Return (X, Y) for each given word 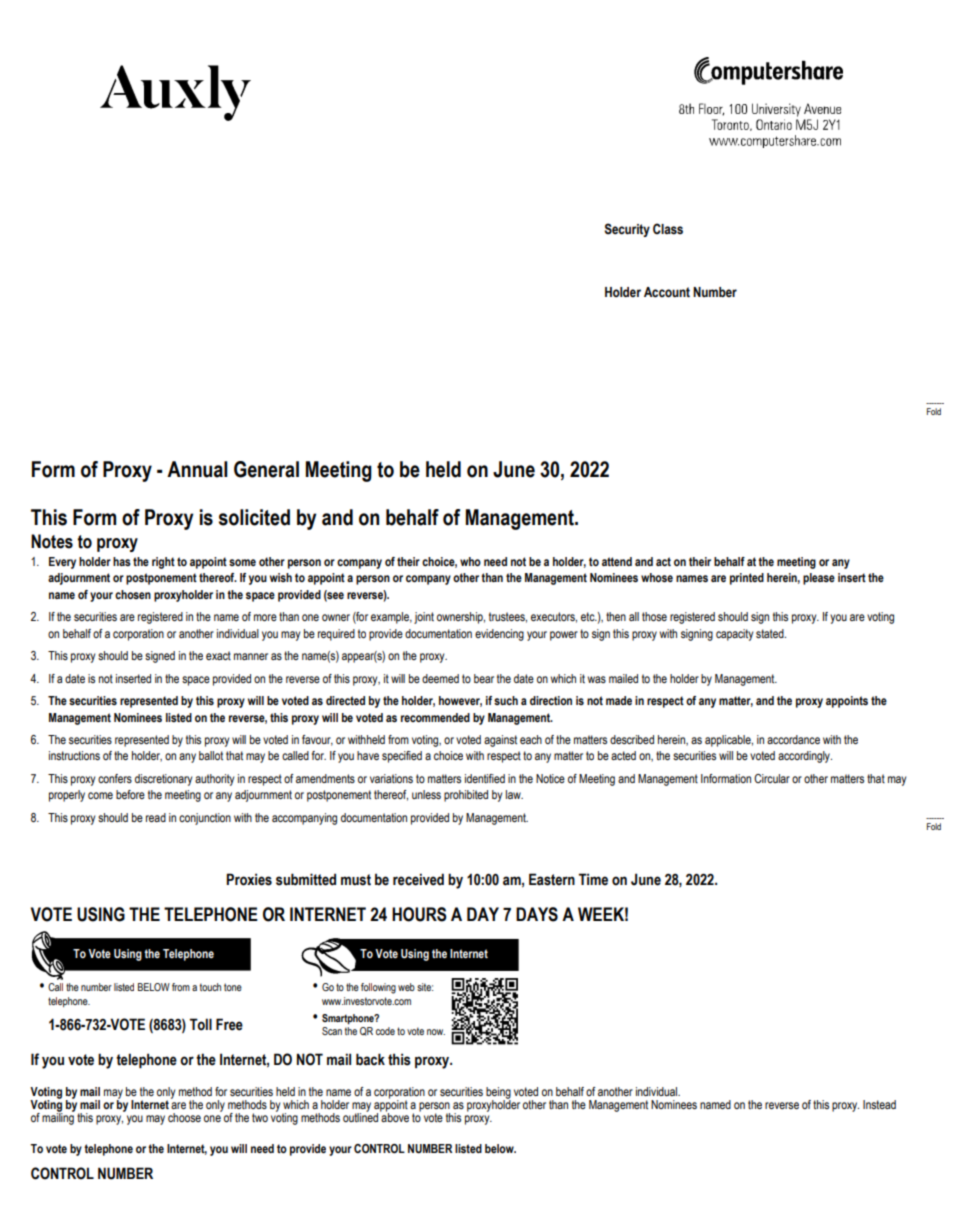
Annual (197, 469)
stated (771, 633)
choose (184, 1117)
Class (668, 229)
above (394, 1116)
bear (484, 678)
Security (627, 230)
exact (218, 655)
